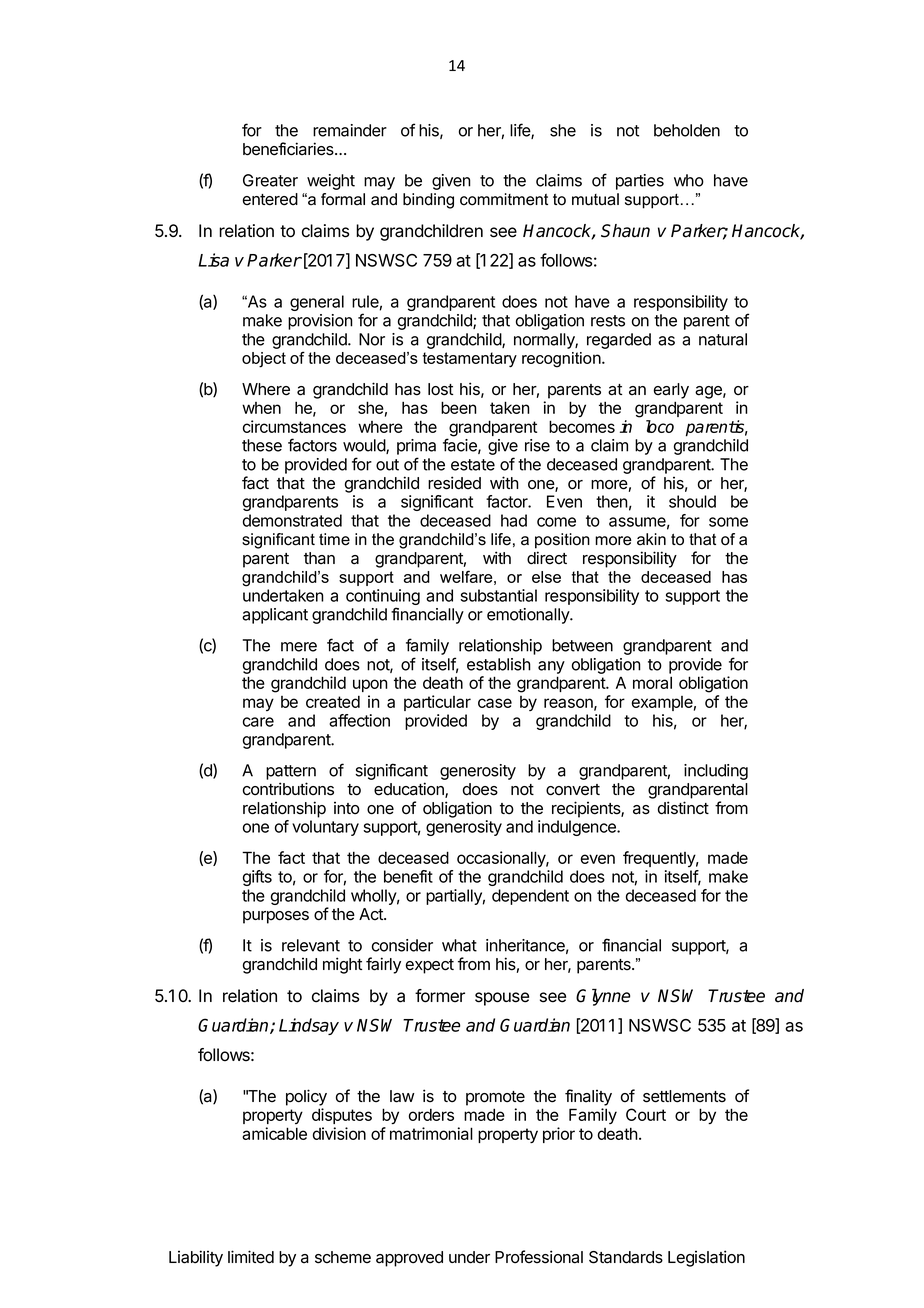 This screenshot has width=924, height=1308. I want to click on binding, so click(428, 201).
